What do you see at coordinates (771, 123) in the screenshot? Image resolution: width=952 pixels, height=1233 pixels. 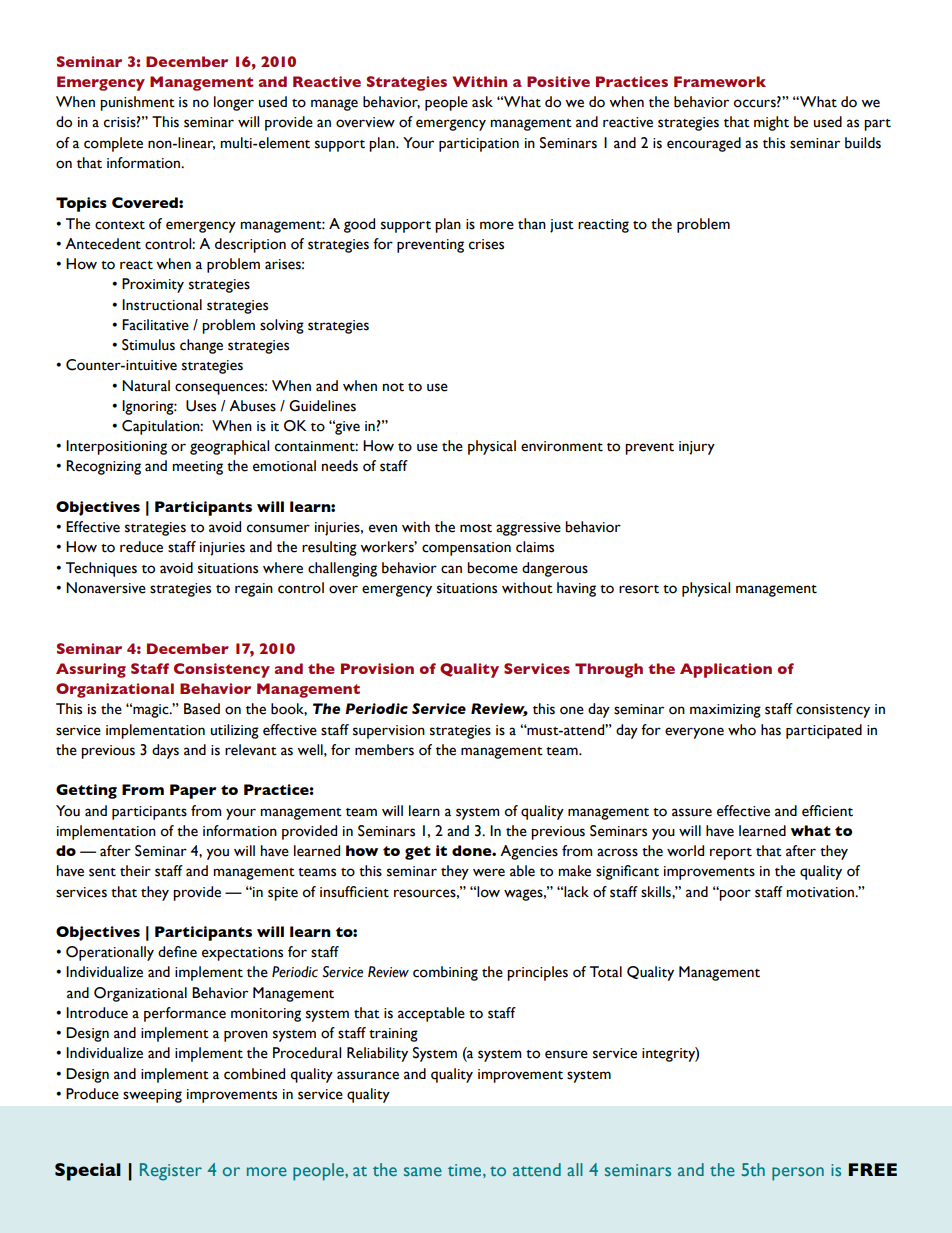 I see `might` at bounding box center [771, 123].
